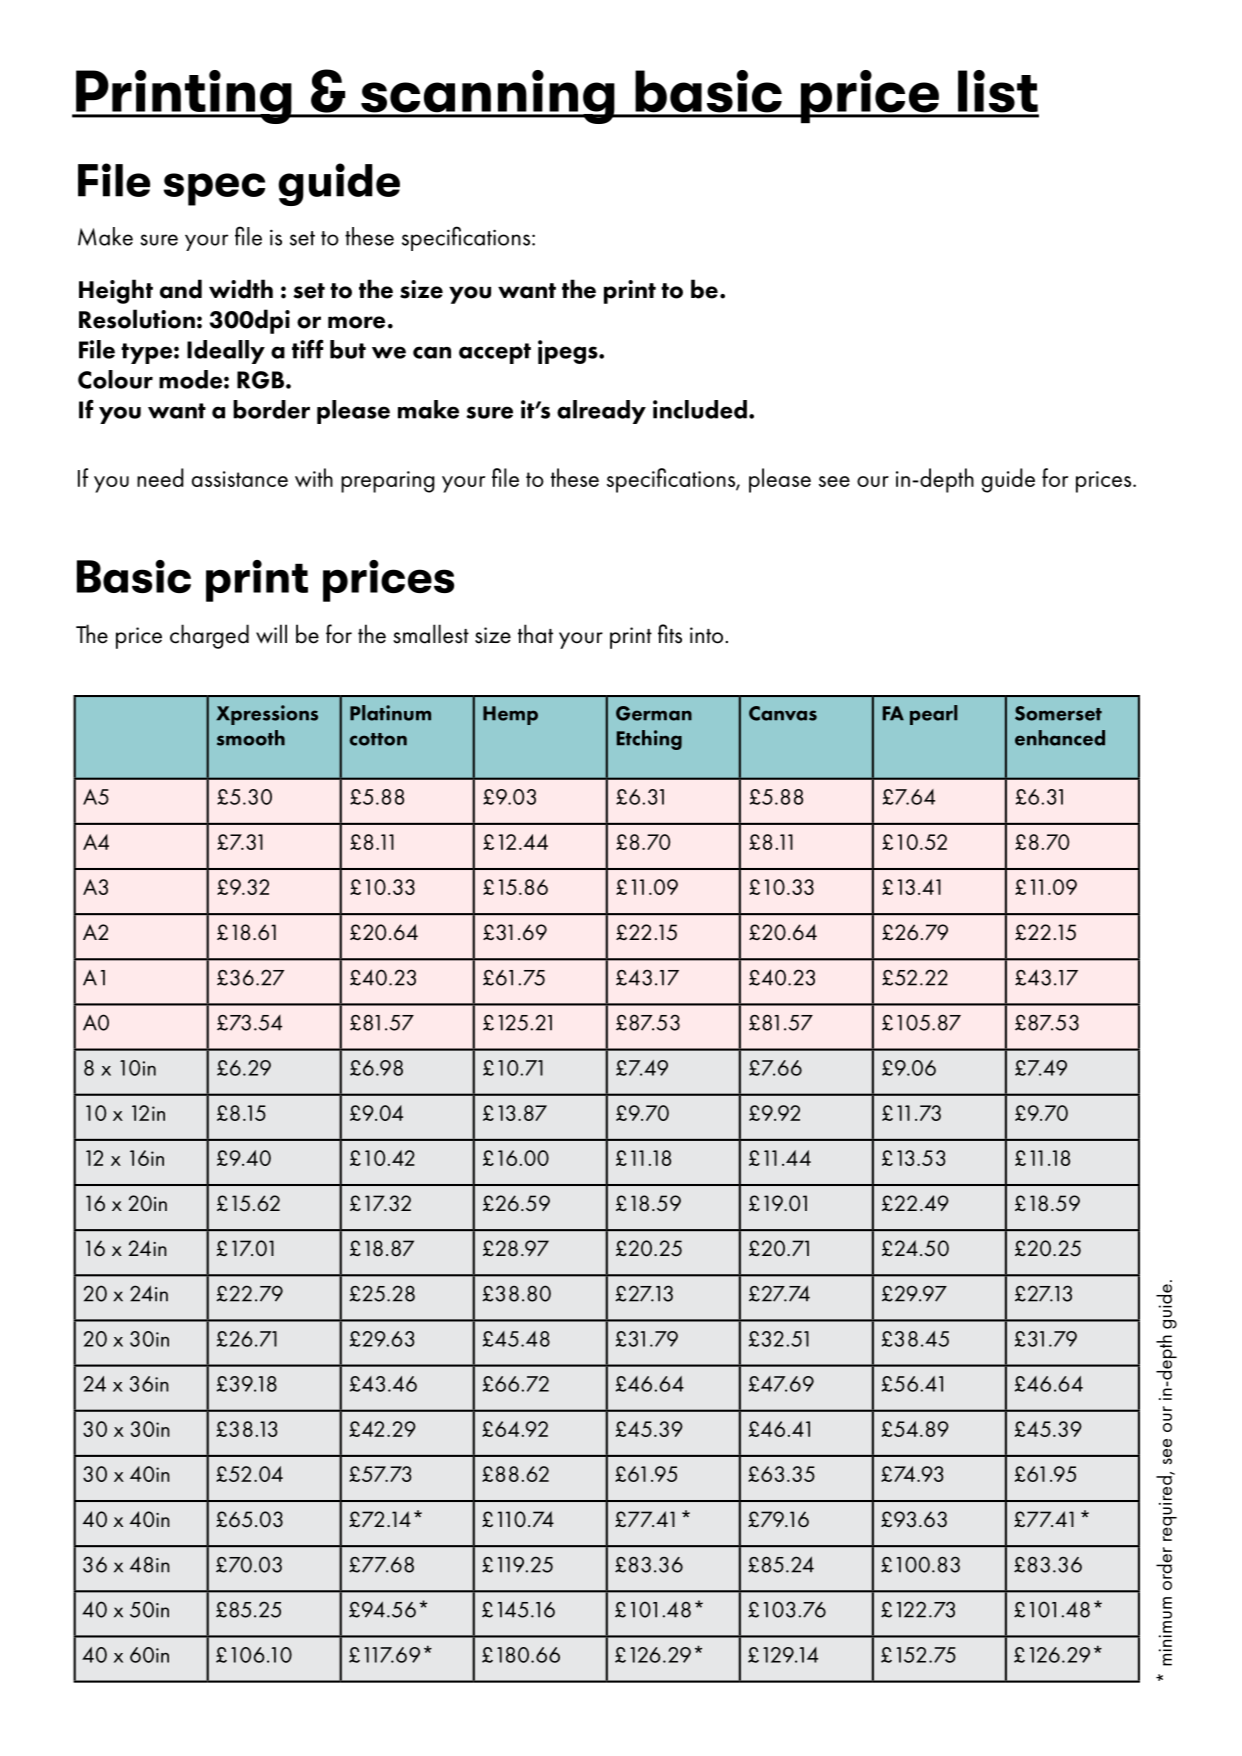 Image resolution: width=1242 pixels, height=1756 pixels. I want to click on already, so click(601, 412).
